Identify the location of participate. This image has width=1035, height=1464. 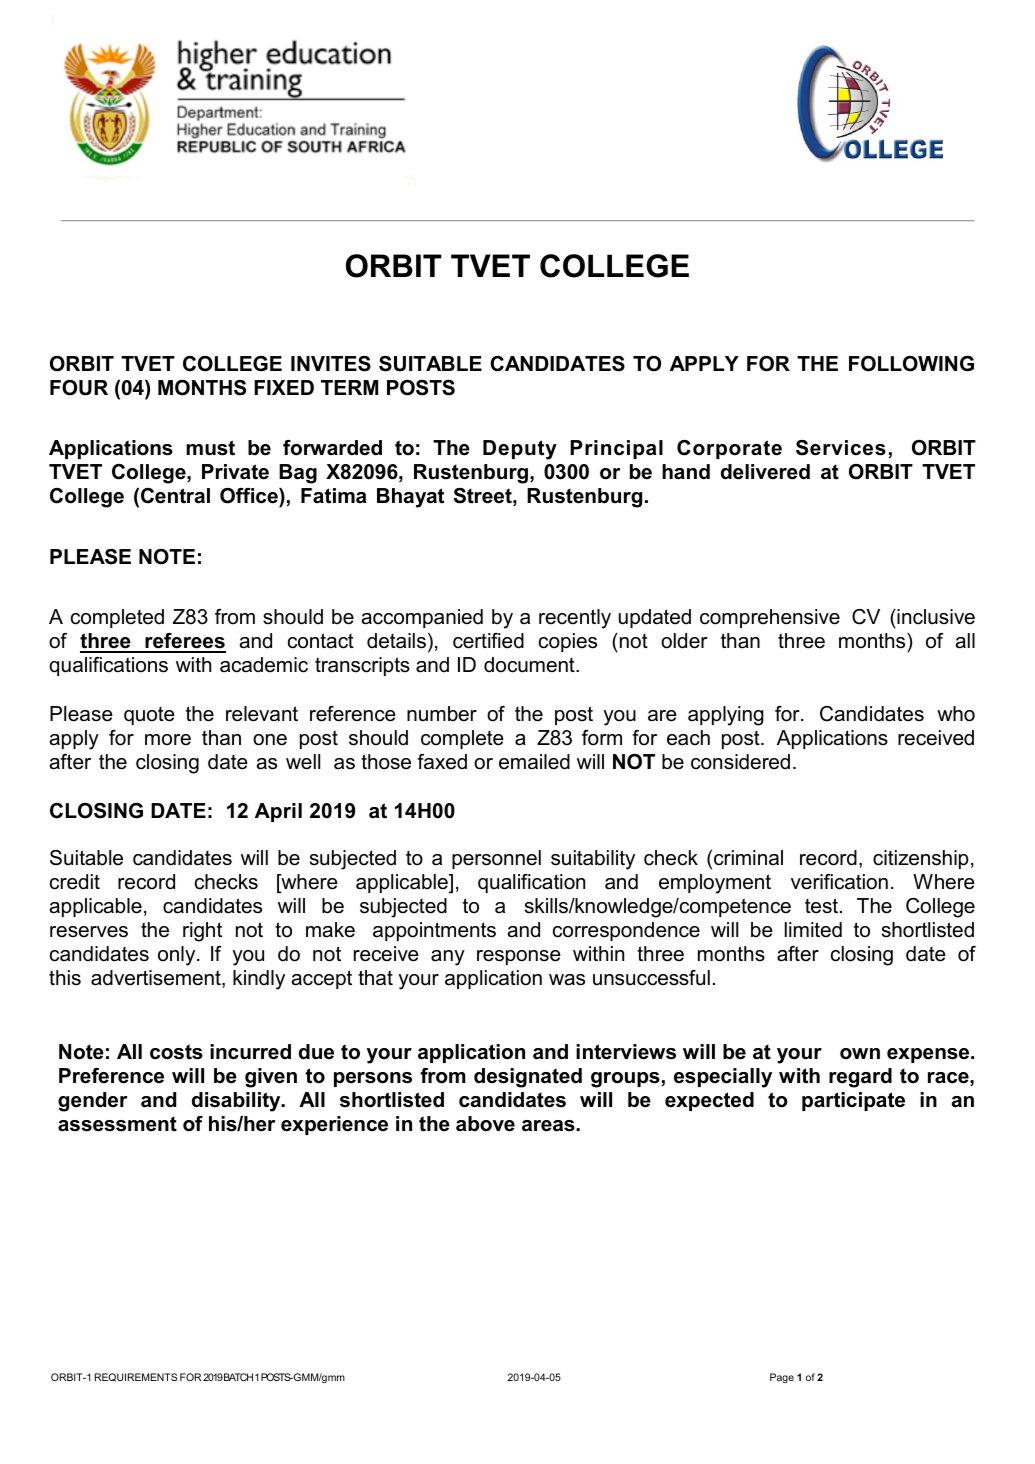
(853, 1101).
